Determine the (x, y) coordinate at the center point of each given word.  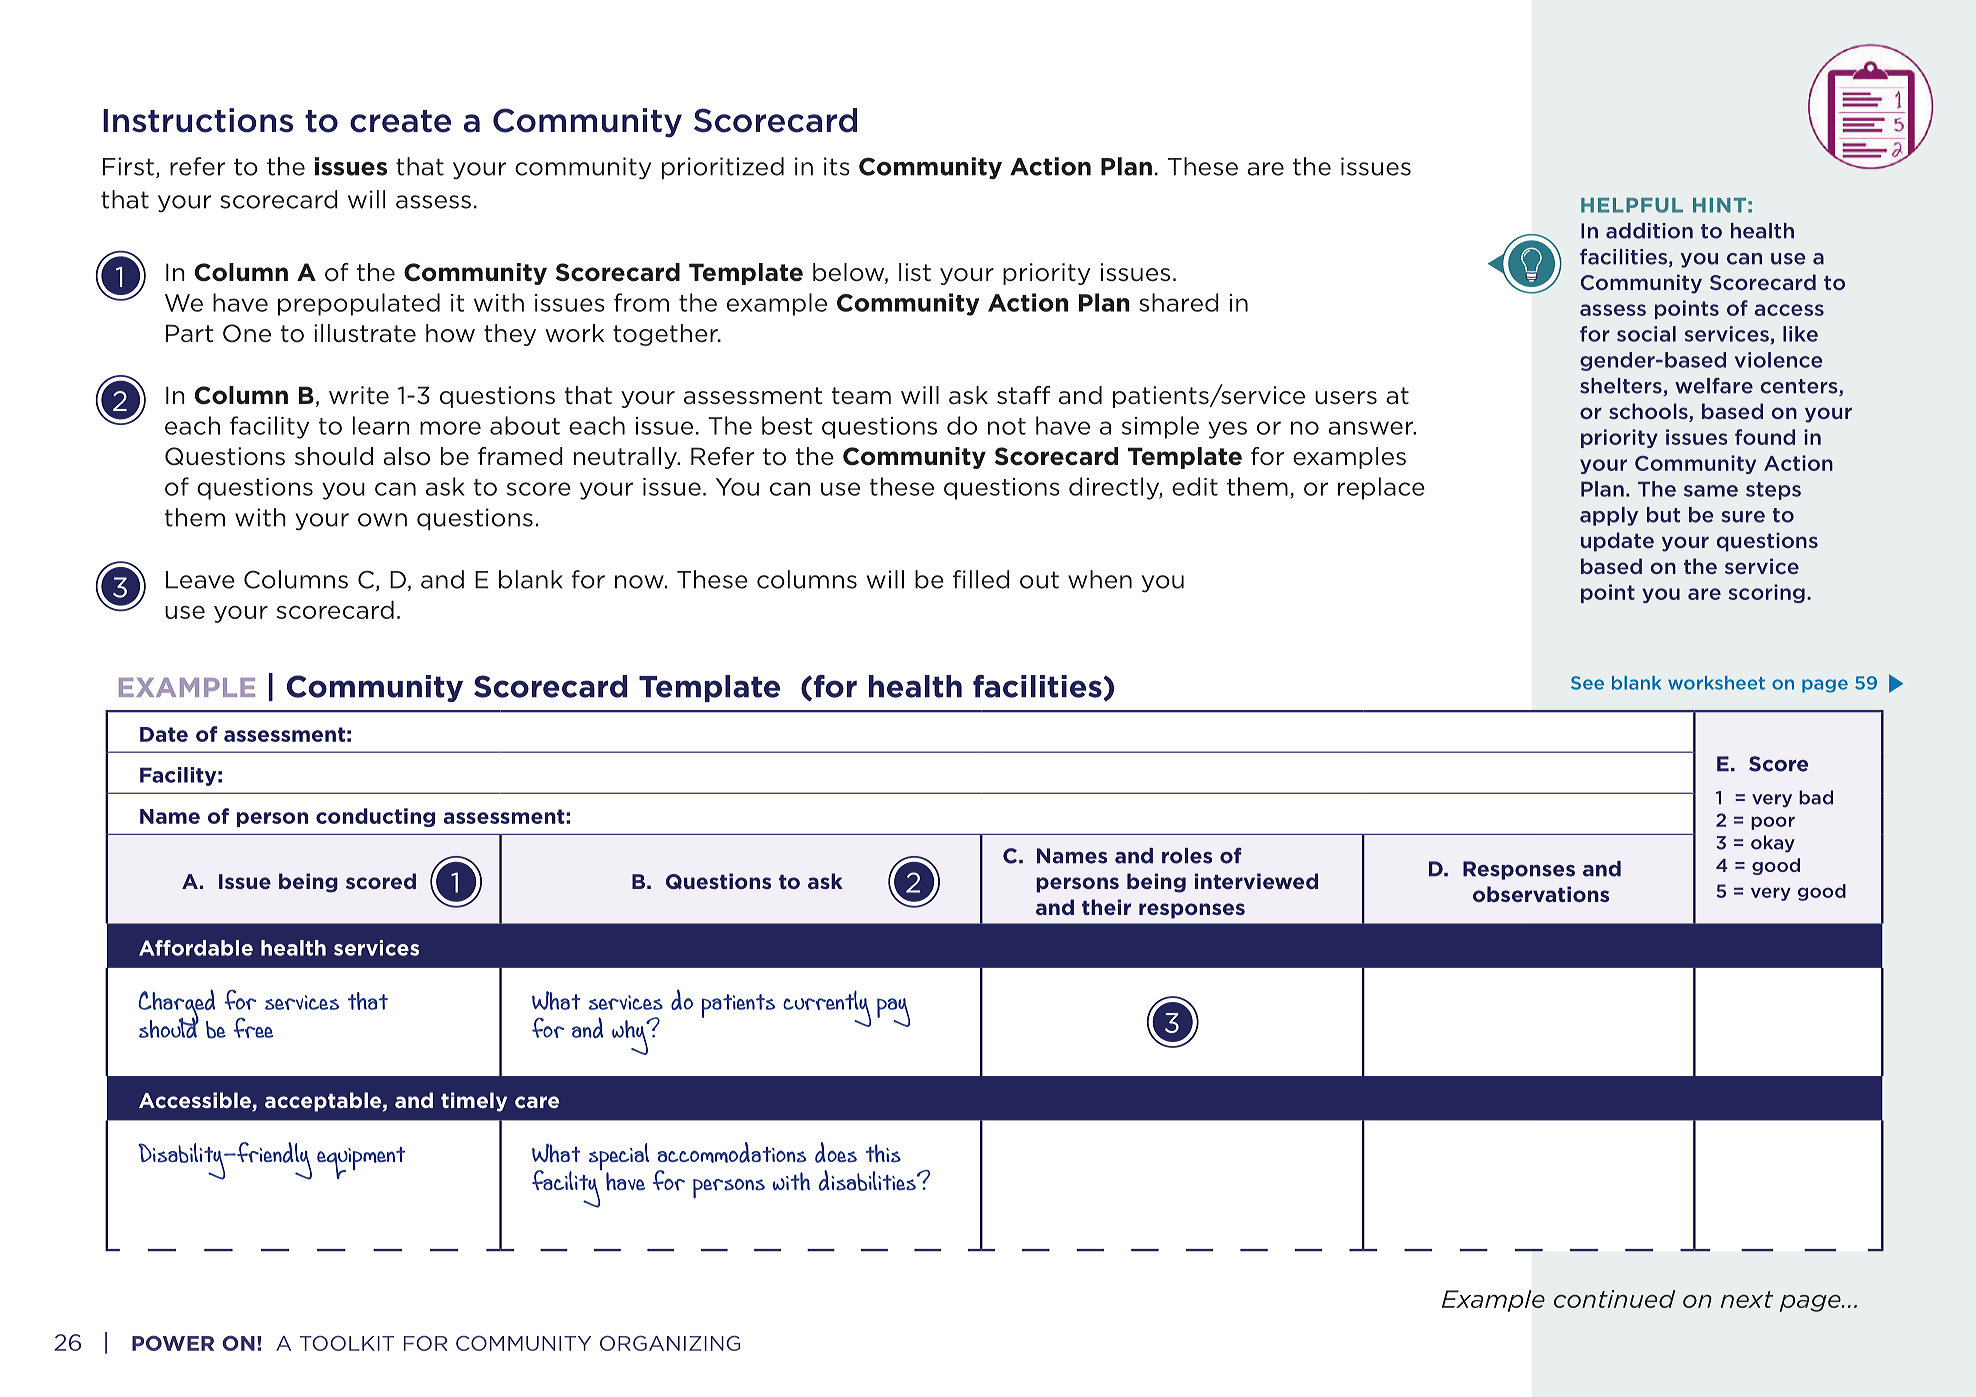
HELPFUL (1632, 205)
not (1007, 426)
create (400, 121)
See (1587, 683)
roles (1187, 856)
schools (1649, 412)
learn (381, 425)
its (837, 166)
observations (1541, 894)
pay (893, 1012)
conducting (375, 817)
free (253, 1027)
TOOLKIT (347, 1343)
